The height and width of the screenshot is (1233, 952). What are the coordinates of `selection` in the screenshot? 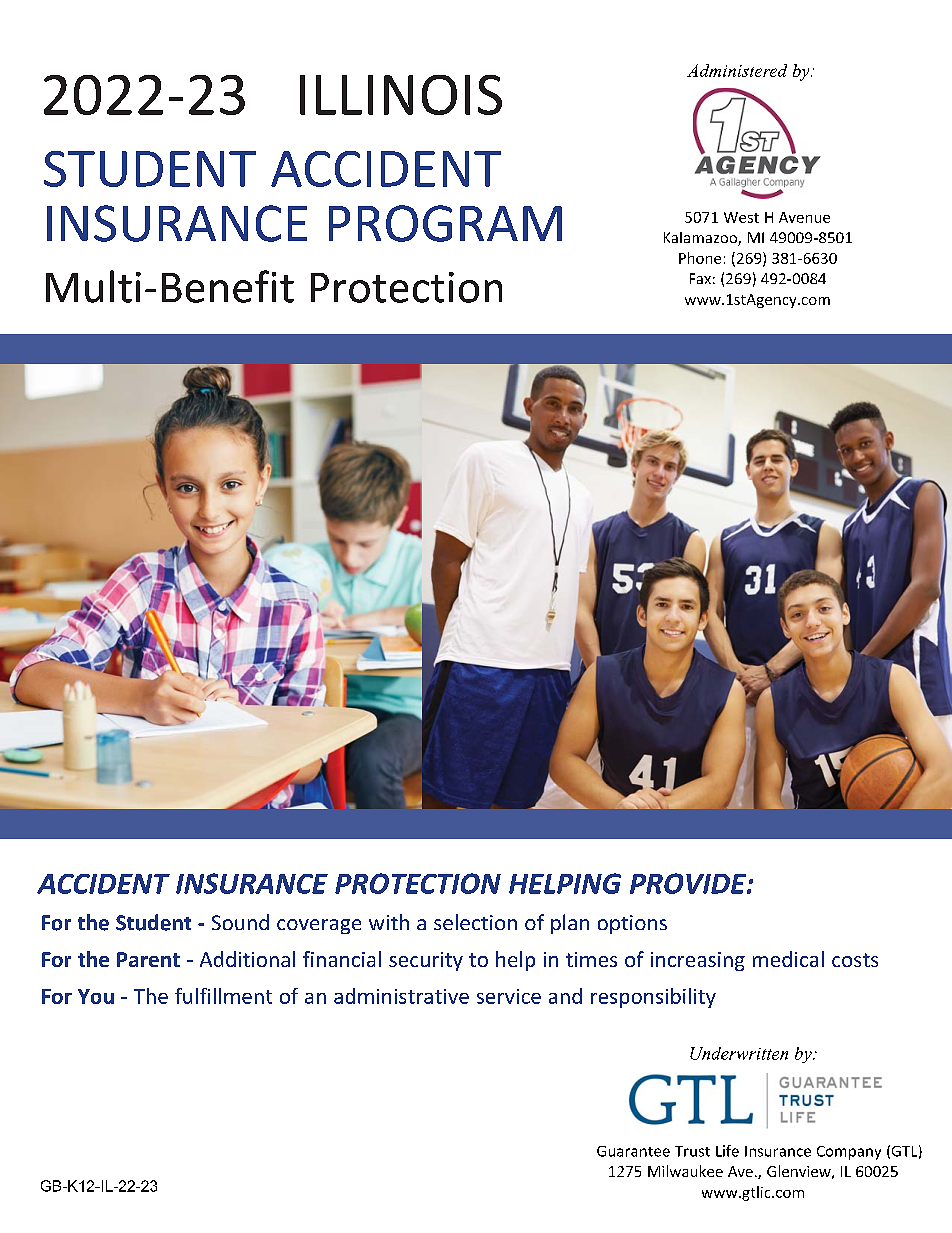 It's located at (475, 922).
